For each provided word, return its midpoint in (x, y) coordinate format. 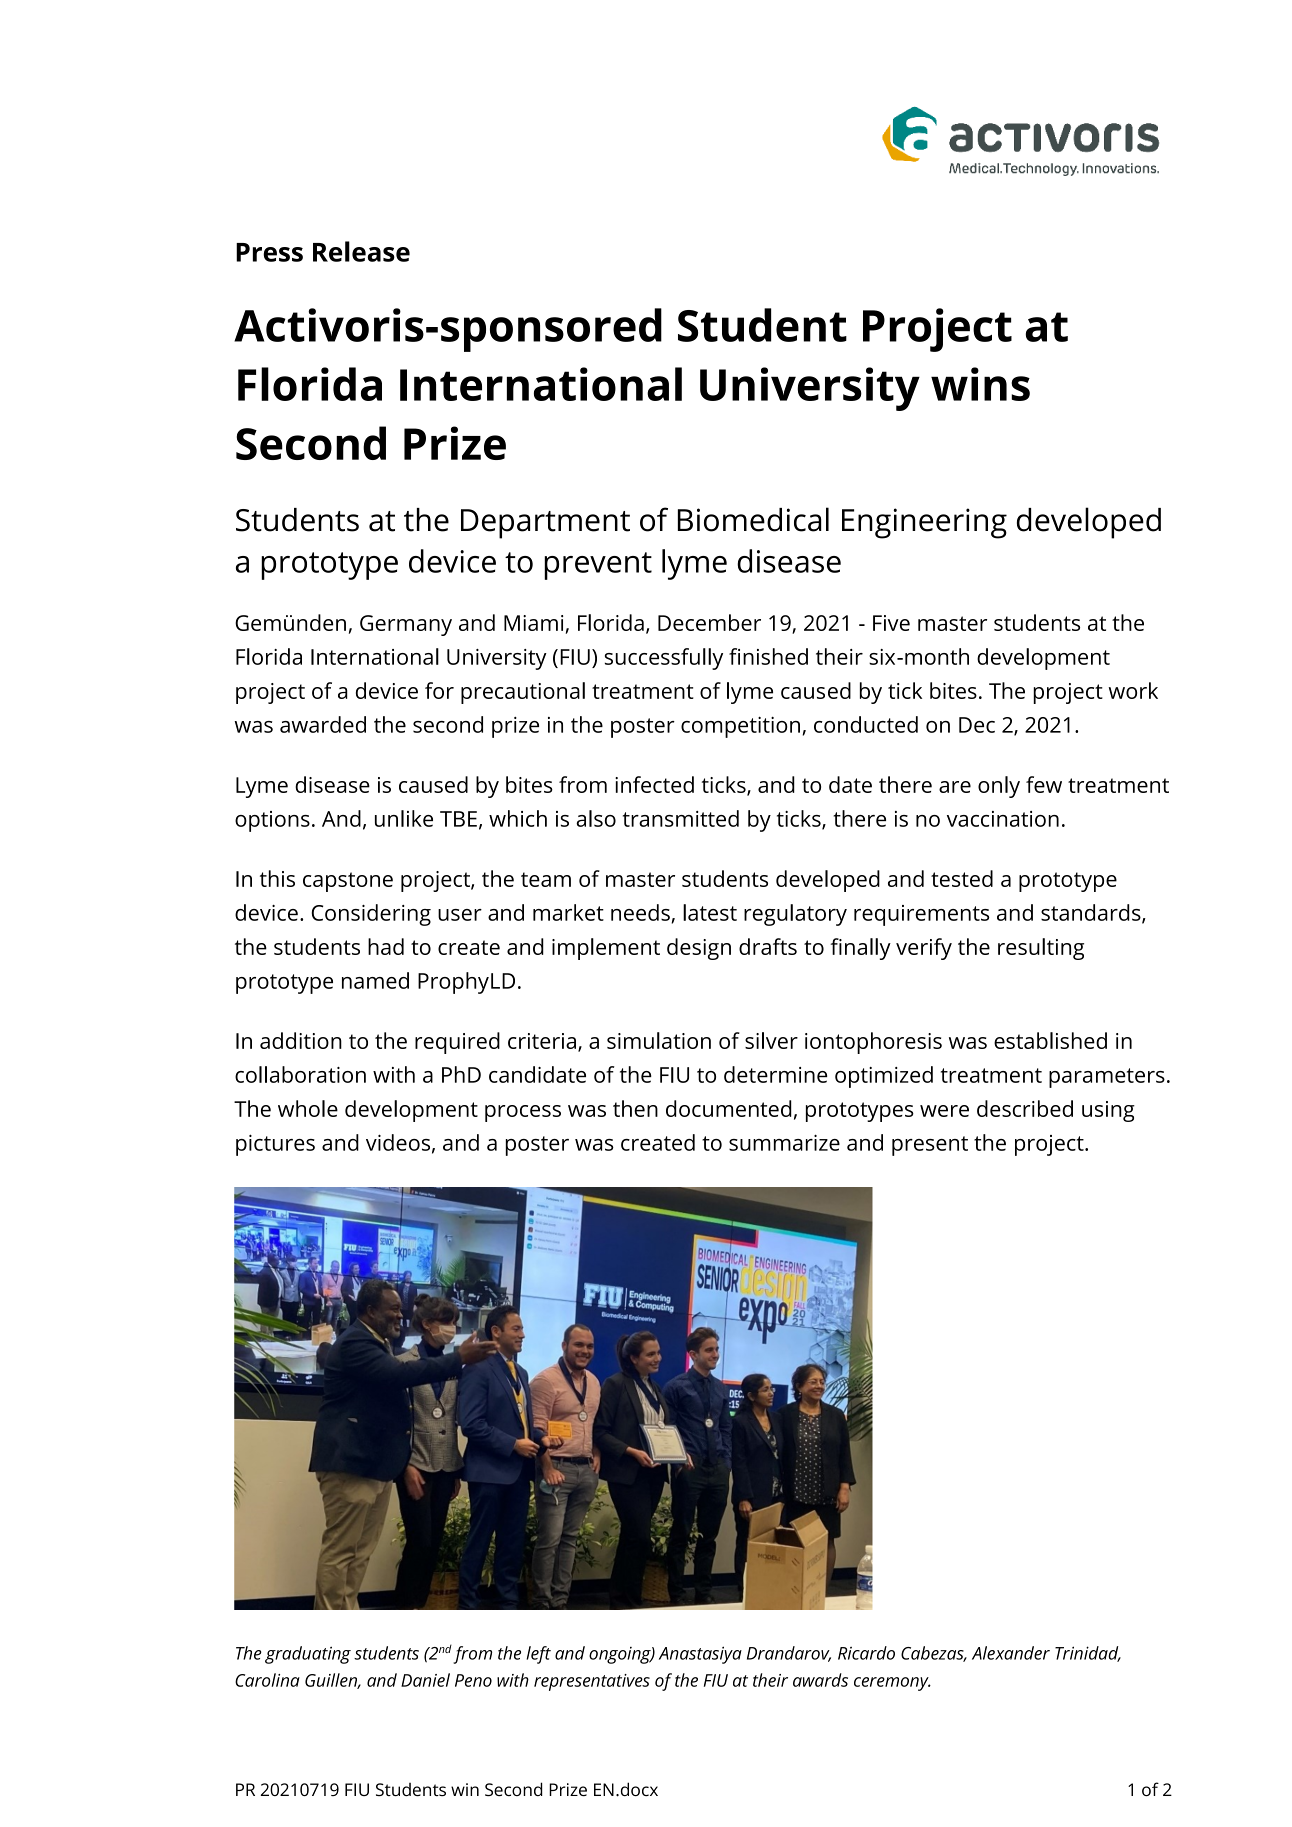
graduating (308, 1655)
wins (980, 384)
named (375, 980)
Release (361, 251)
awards (820, 1680)
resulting (1041, 949)
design (699, 949)
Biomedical (753, 519)
